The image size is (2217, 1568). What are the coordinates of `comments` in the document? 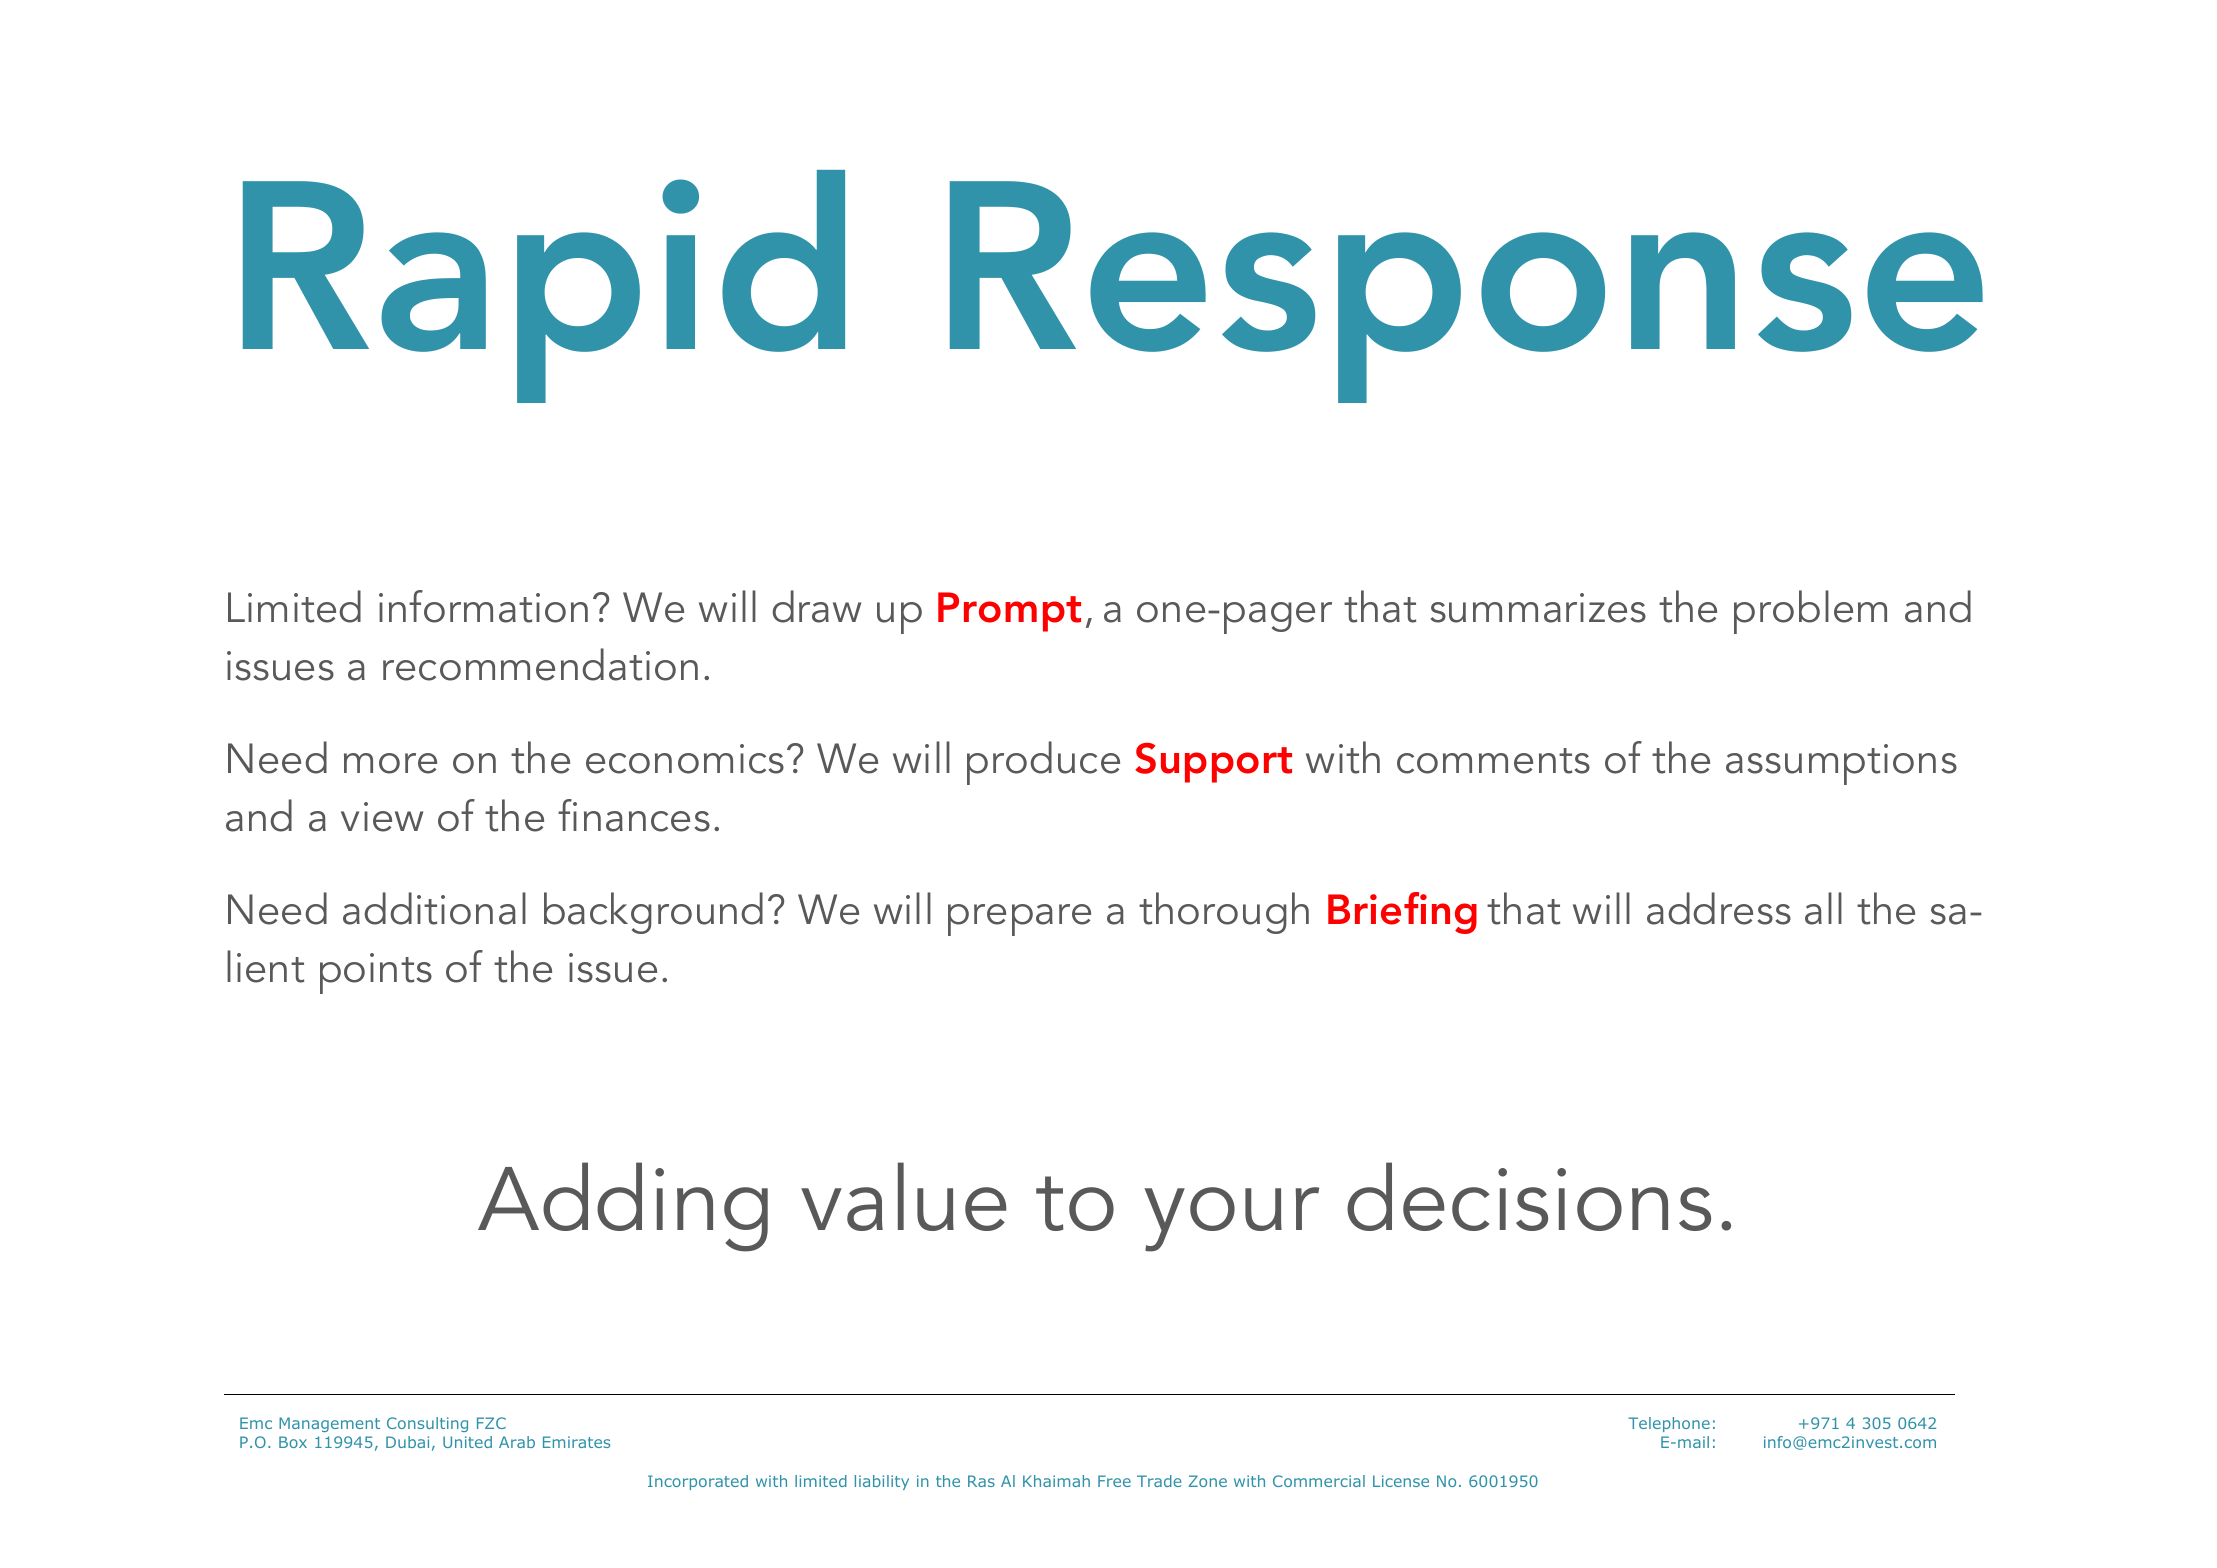 It's located at (1493, 761).
